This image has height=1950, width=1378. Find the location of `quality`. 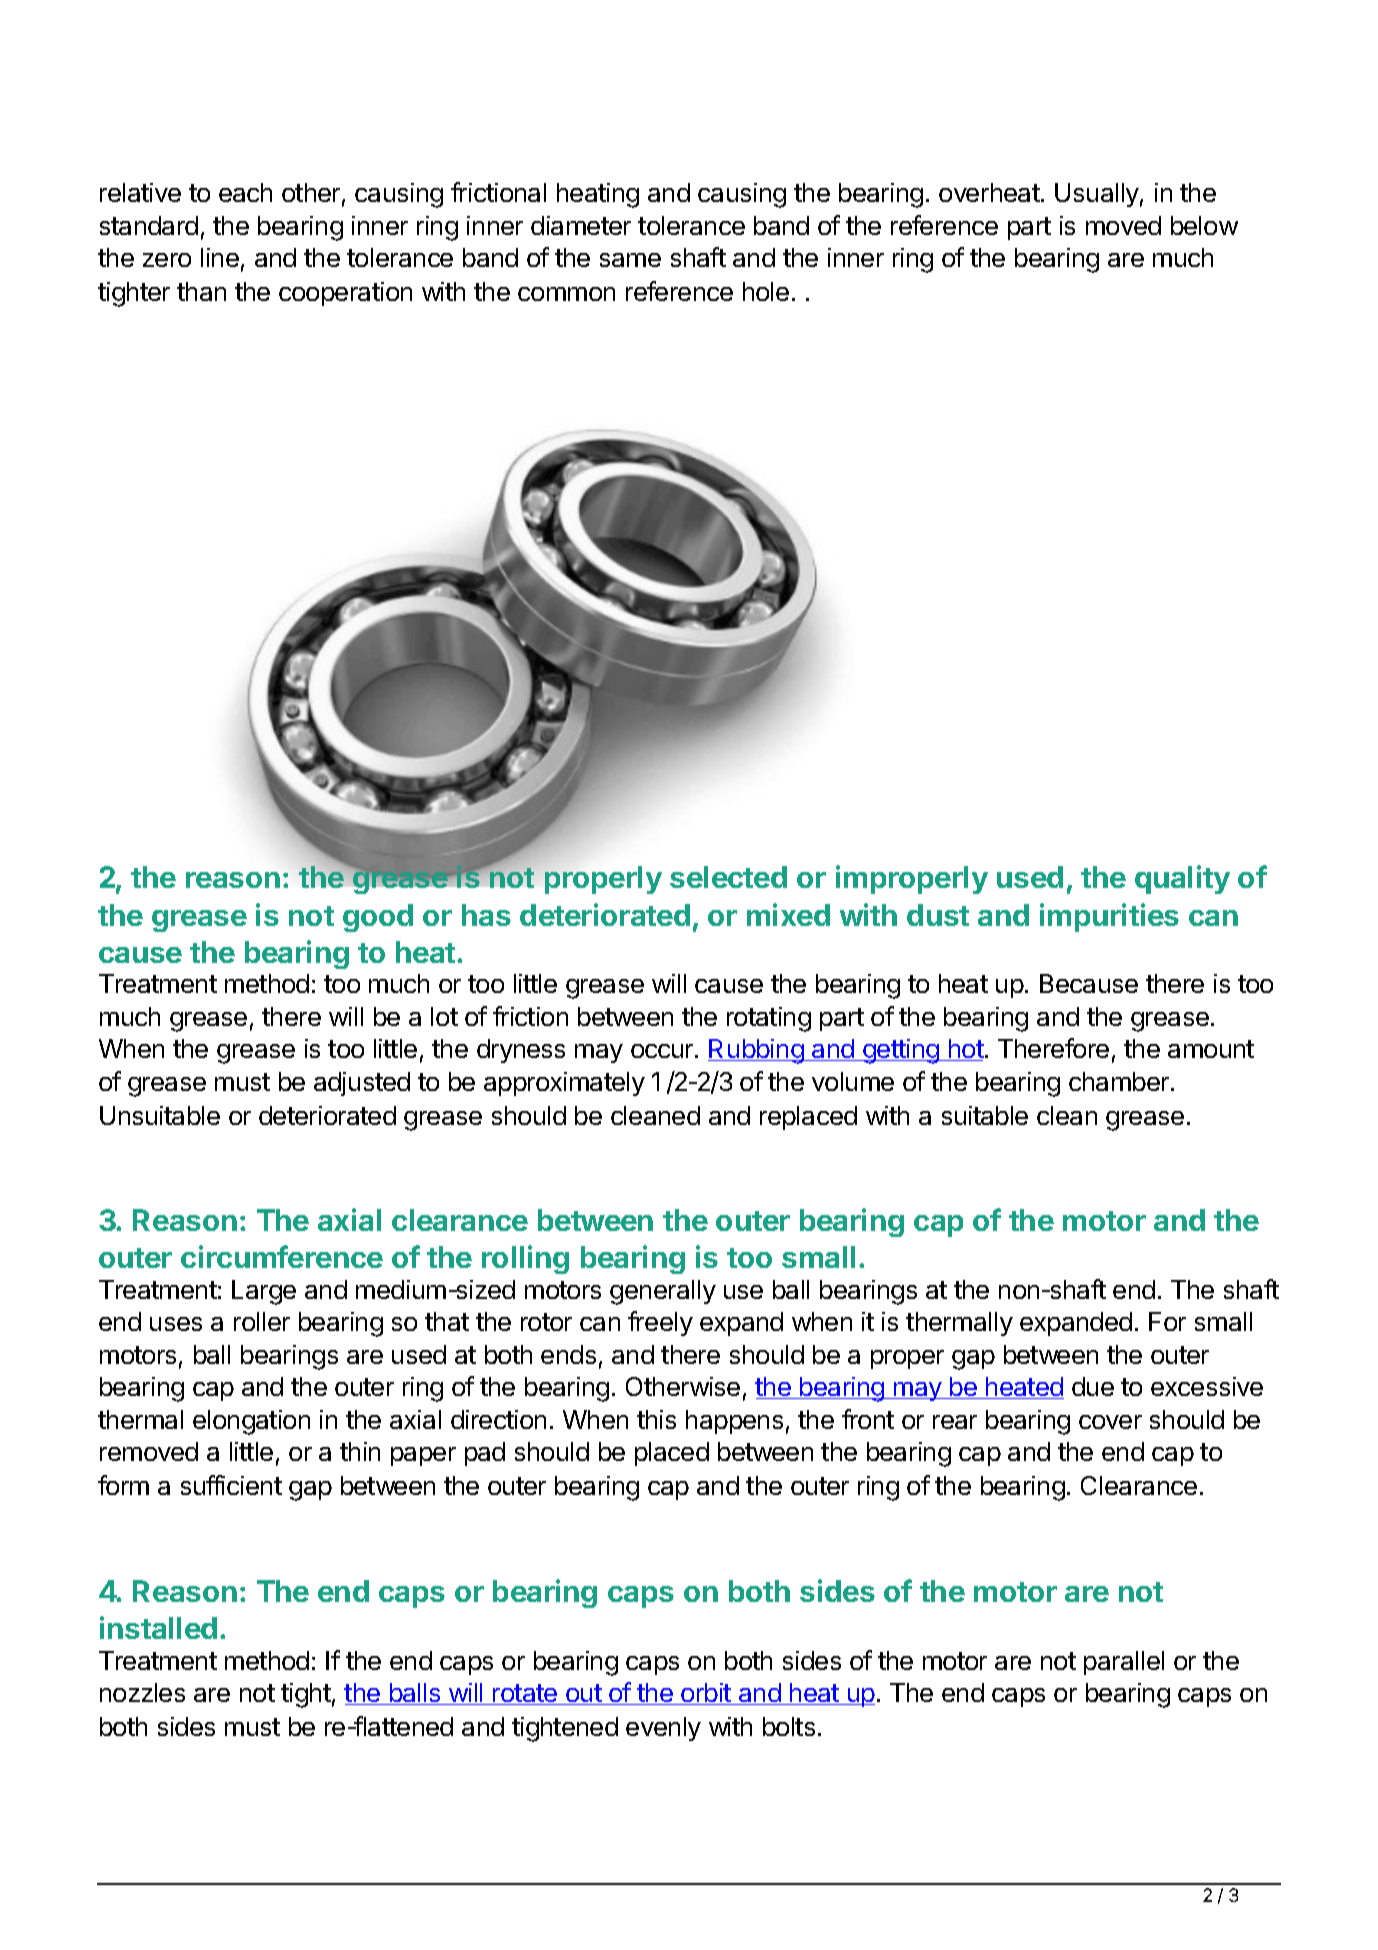

quality is located at coordinates (1182, 879).
